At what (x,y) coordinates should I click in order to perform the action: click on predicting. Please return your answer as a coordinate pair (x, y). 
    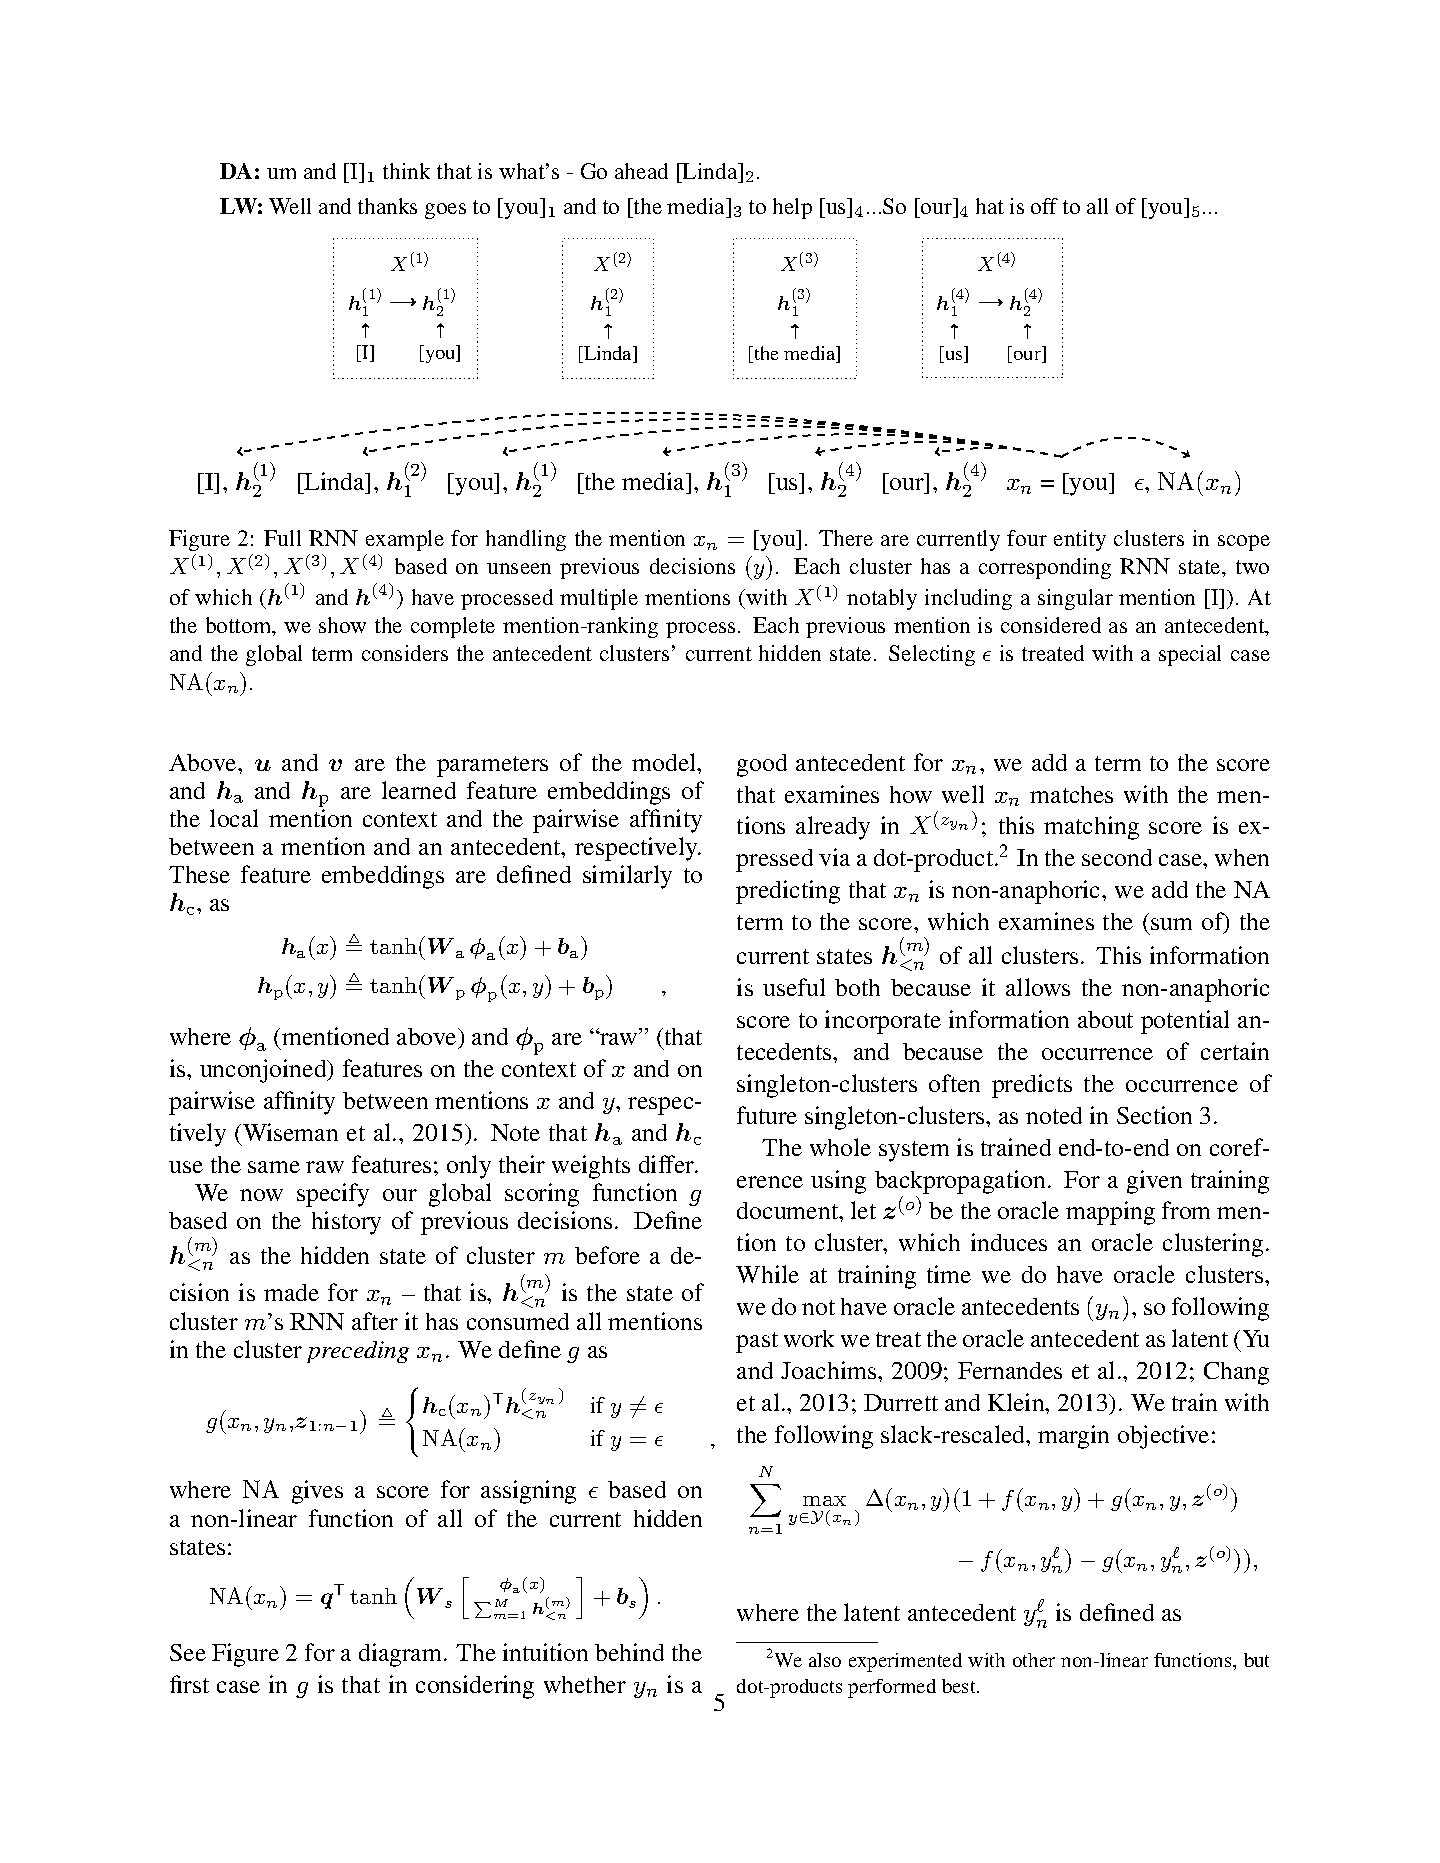
    Looking at the image, I should click on (788, 892).
